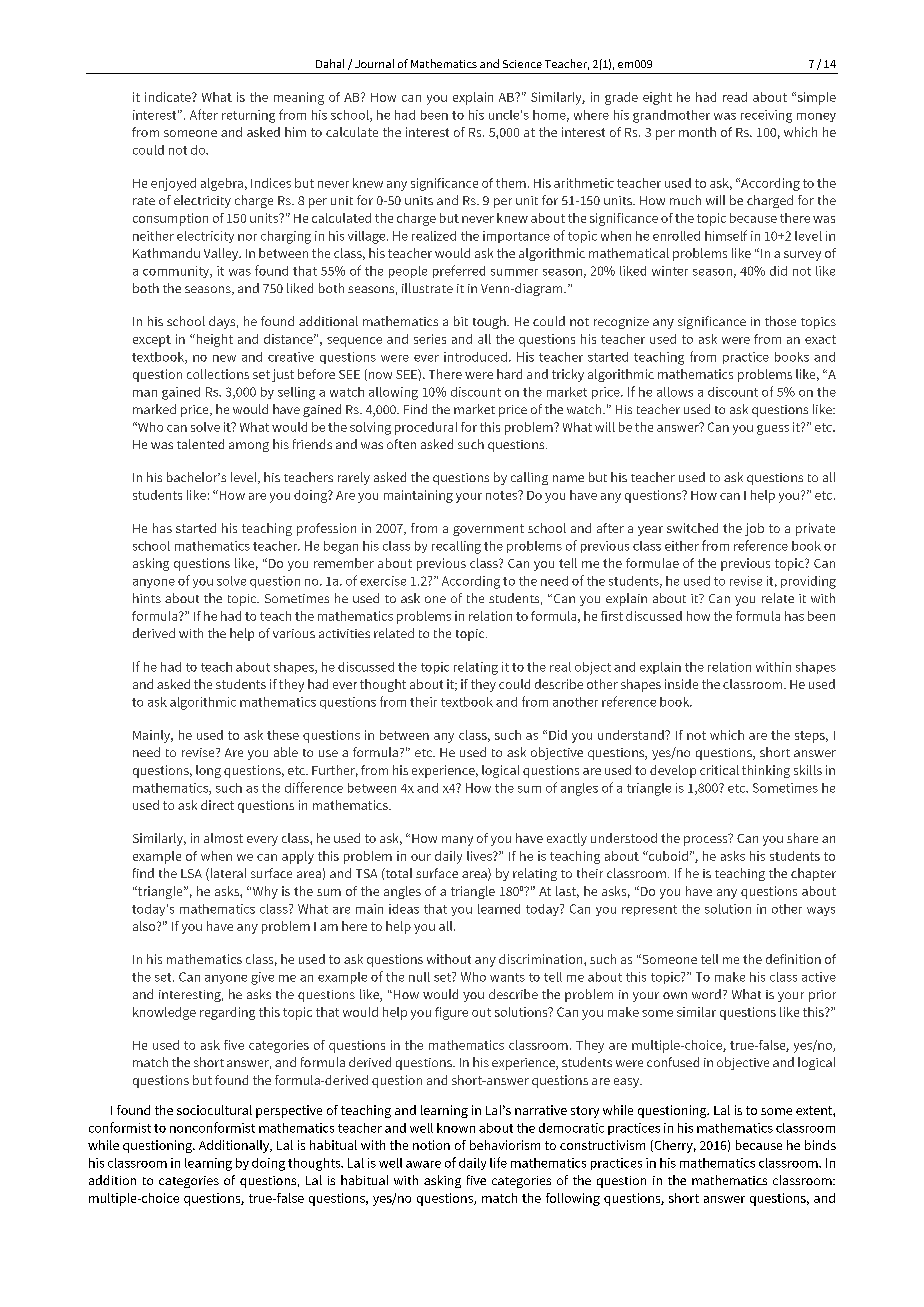 The image size is (924, 1307). What do you see at coordinates (503, 495) in the page?
I see `notes` at bounding box center [503, 495].
